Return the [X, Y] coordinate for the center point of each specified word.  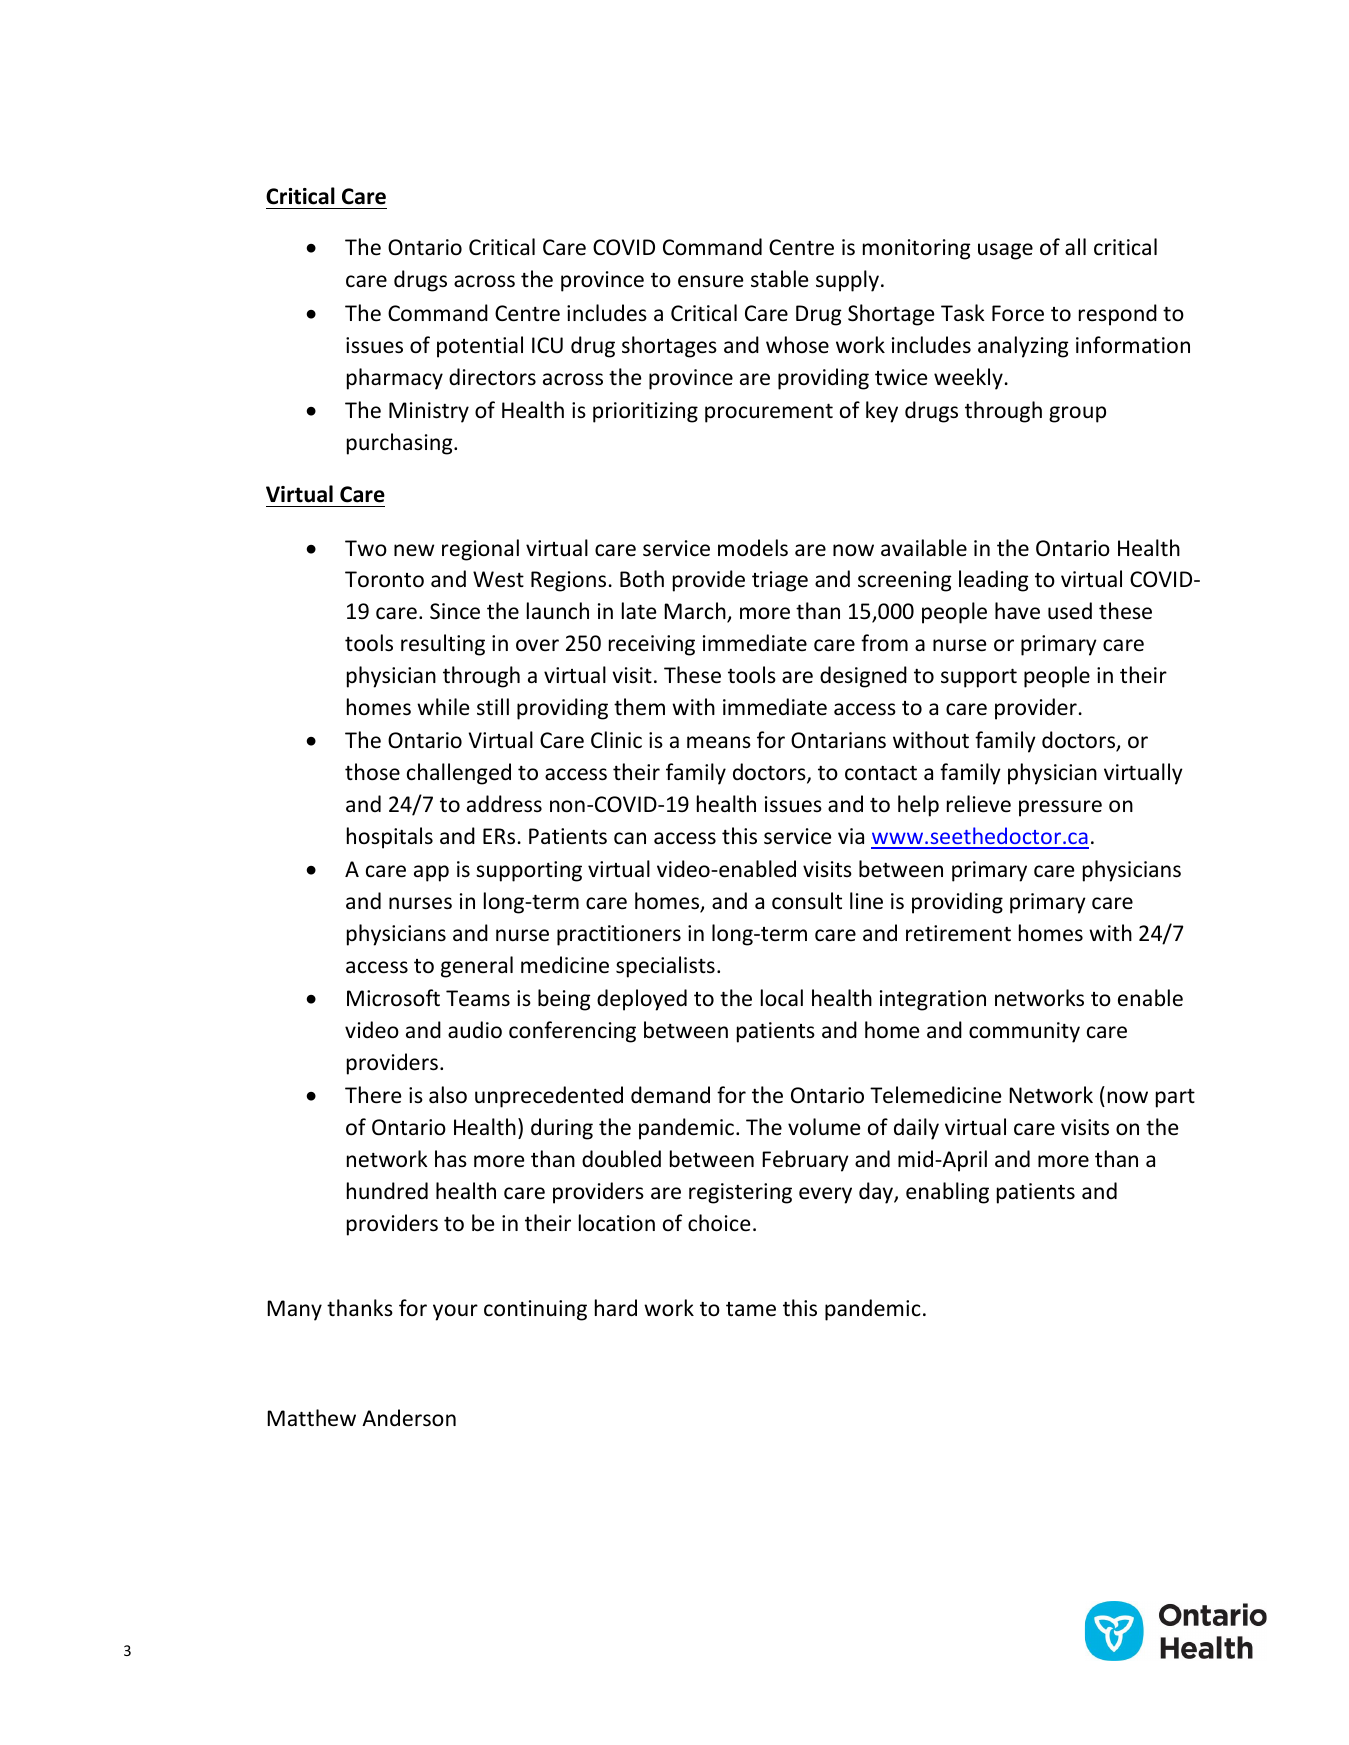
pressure [1060, 808]
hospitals [390, 838]
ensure [711, 281]
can [630, 838]
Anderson [409, 1418]
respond [1118, 315]
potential [480, 347]
